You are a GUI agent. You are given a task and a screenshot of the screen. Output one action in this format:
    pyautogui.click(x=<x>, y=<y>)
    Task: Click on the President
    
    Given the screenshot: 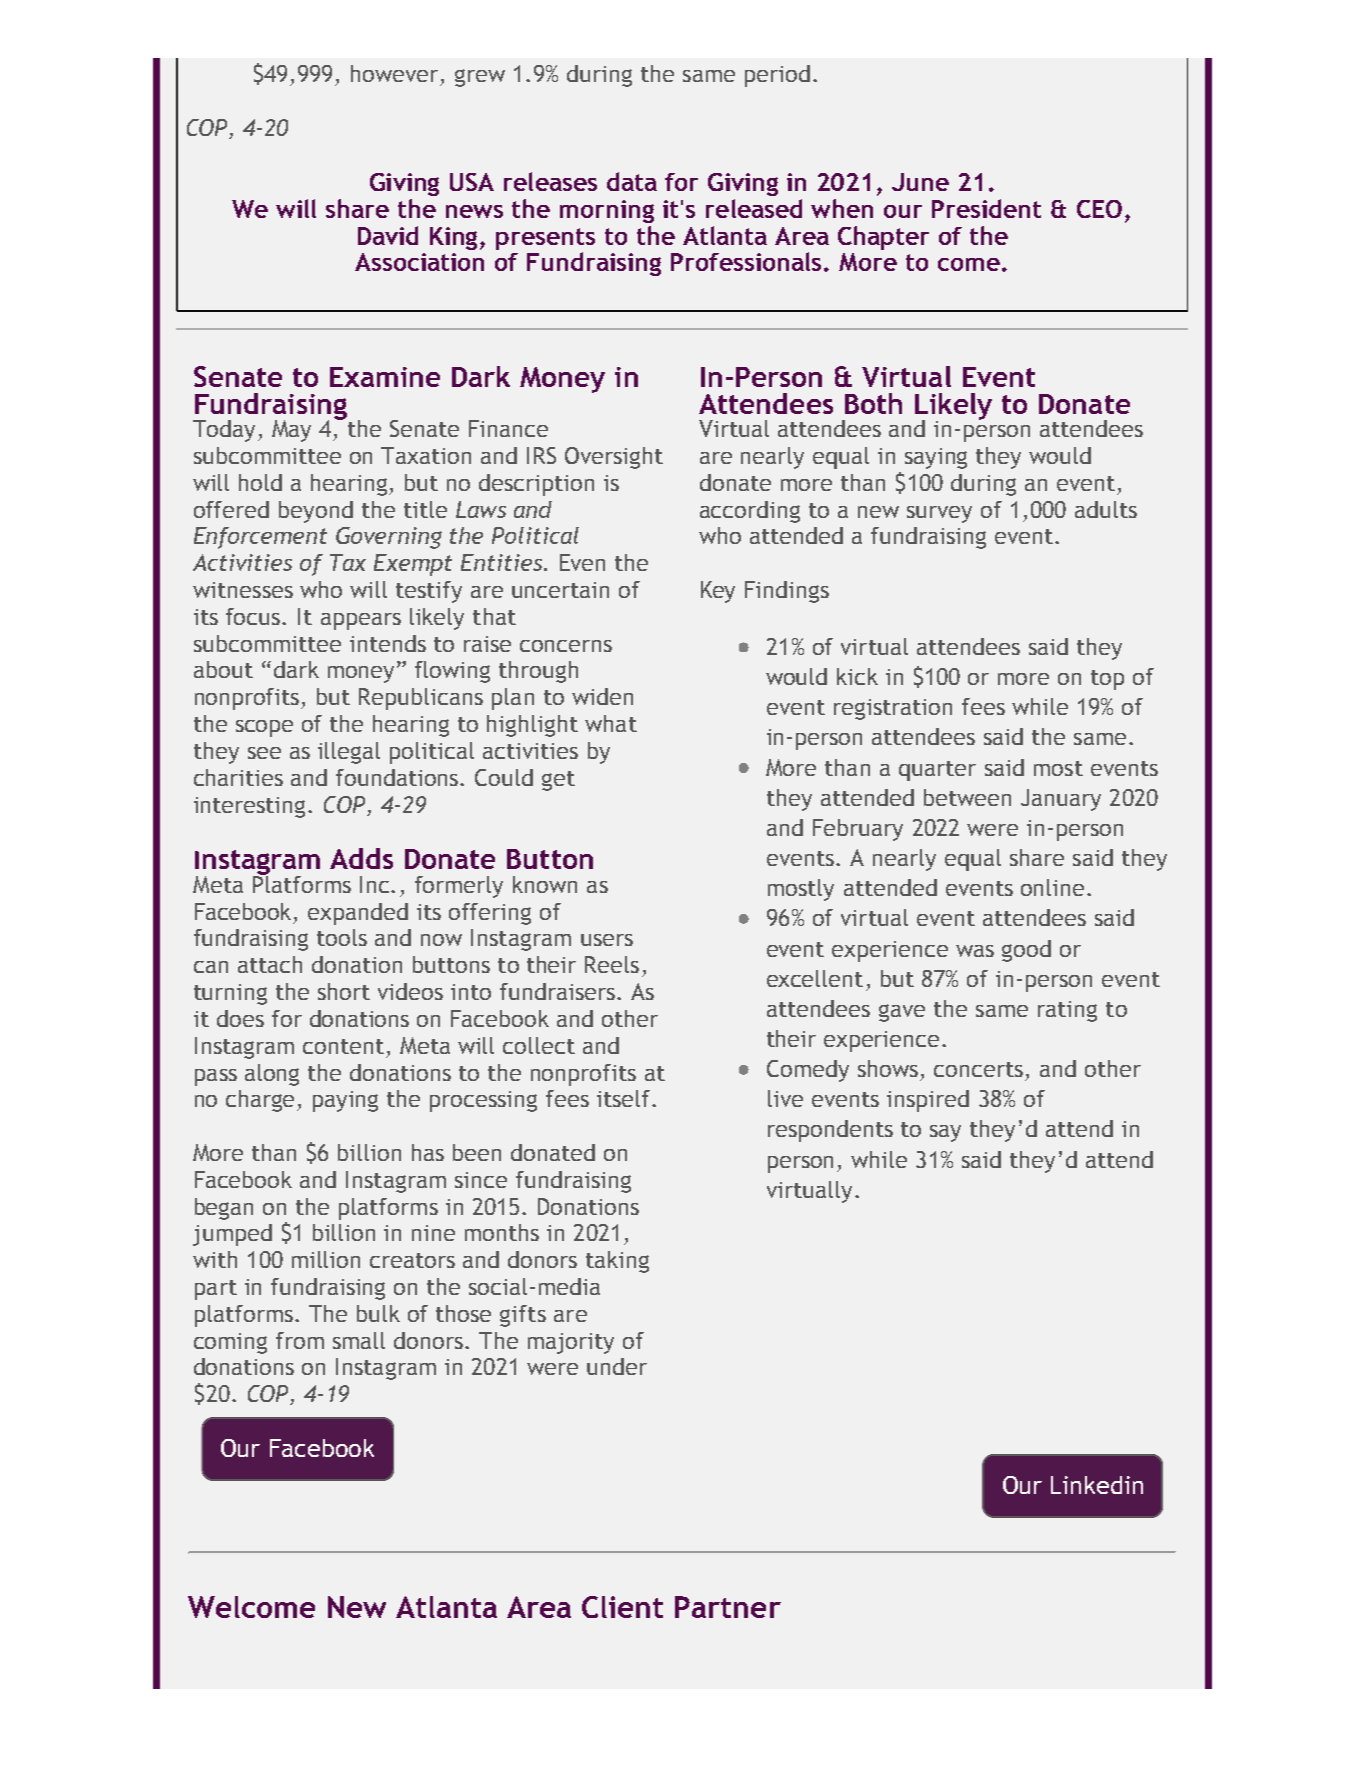 What is the action you would take?
    pyautogui.click(x=986, y=208)
